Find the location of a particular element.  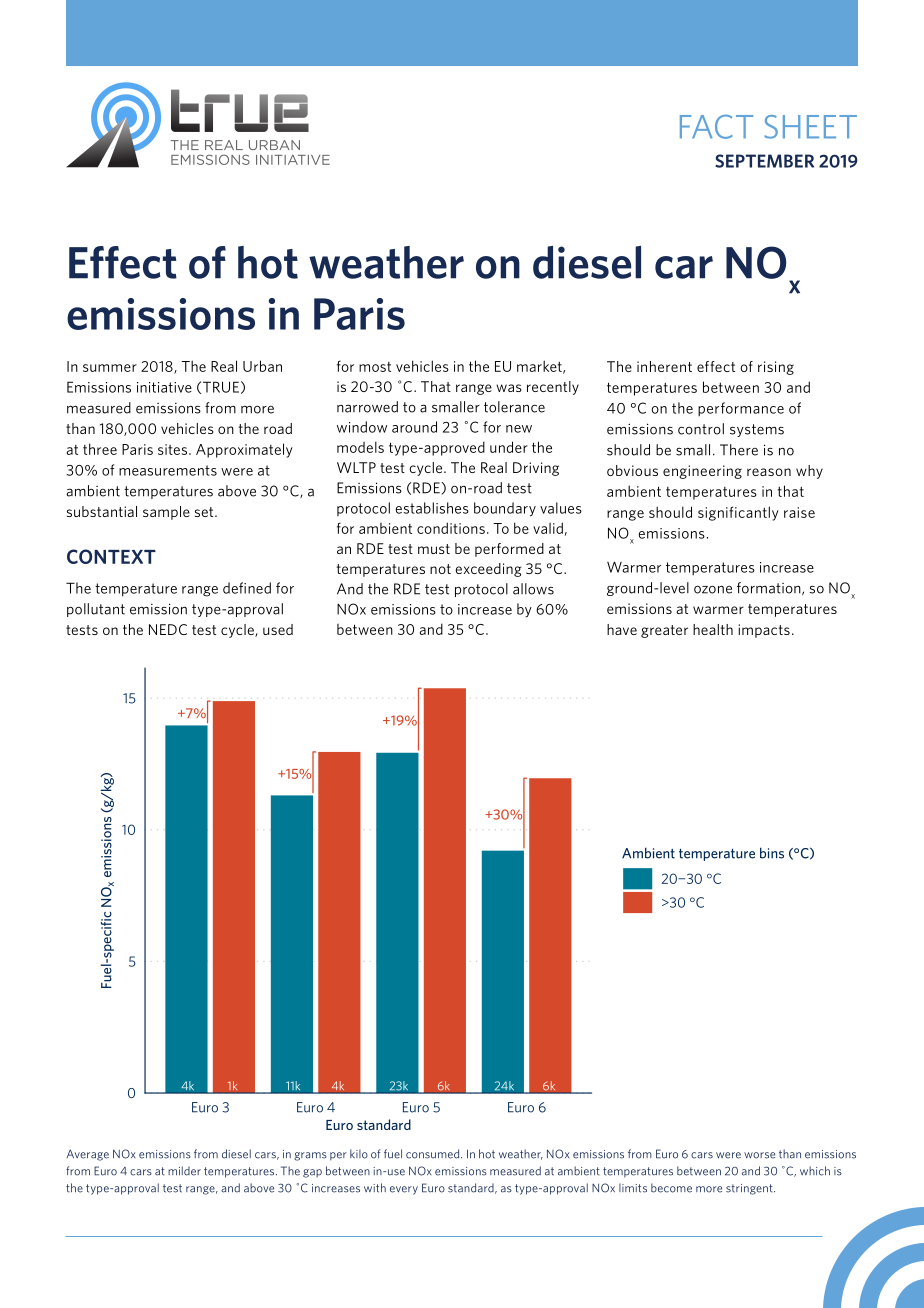

have is located at coordinates (622, 629).
